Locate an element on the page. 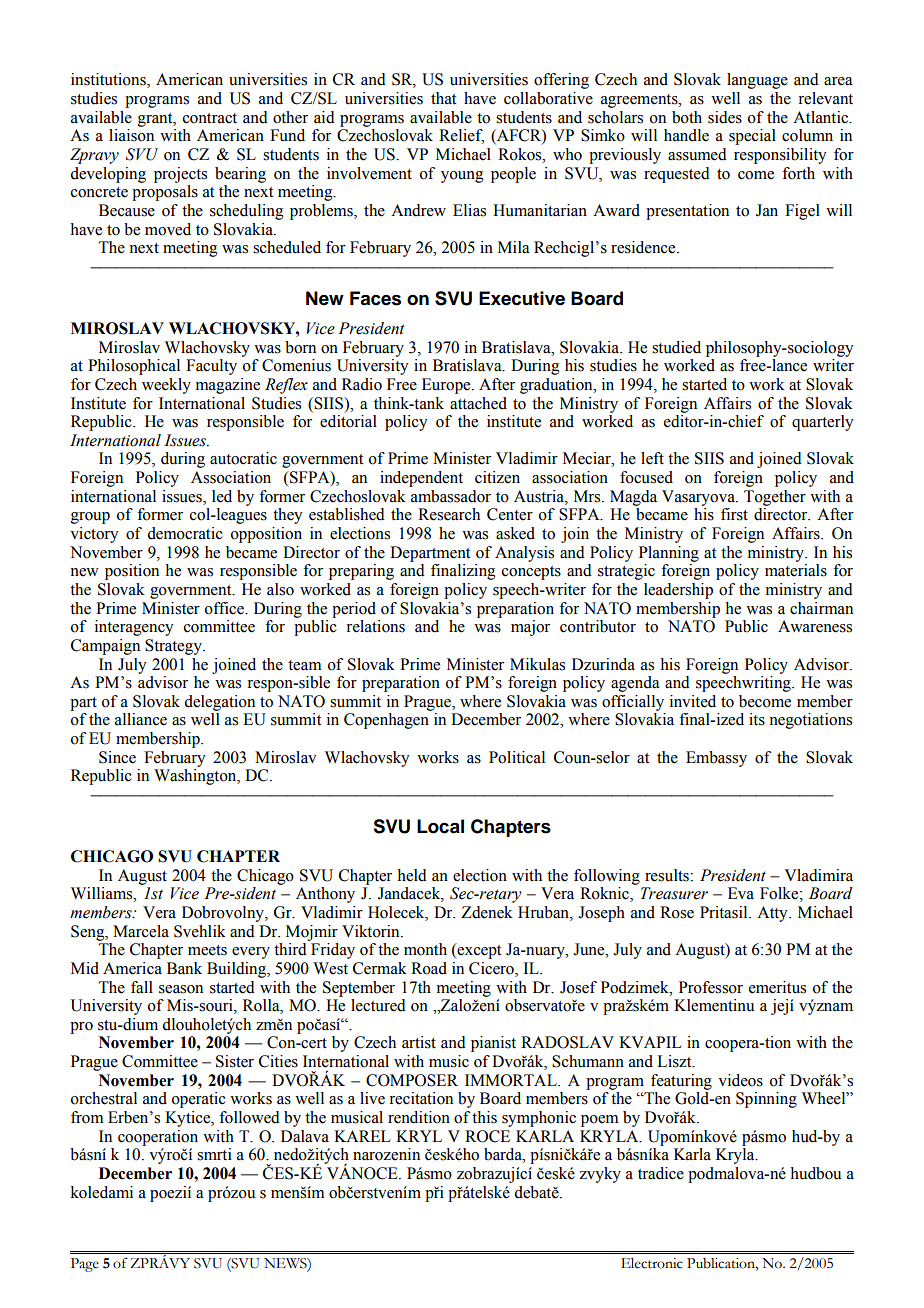 The height and width of the image is (1308, 924). Relief is located at coordinates (461, 136).
